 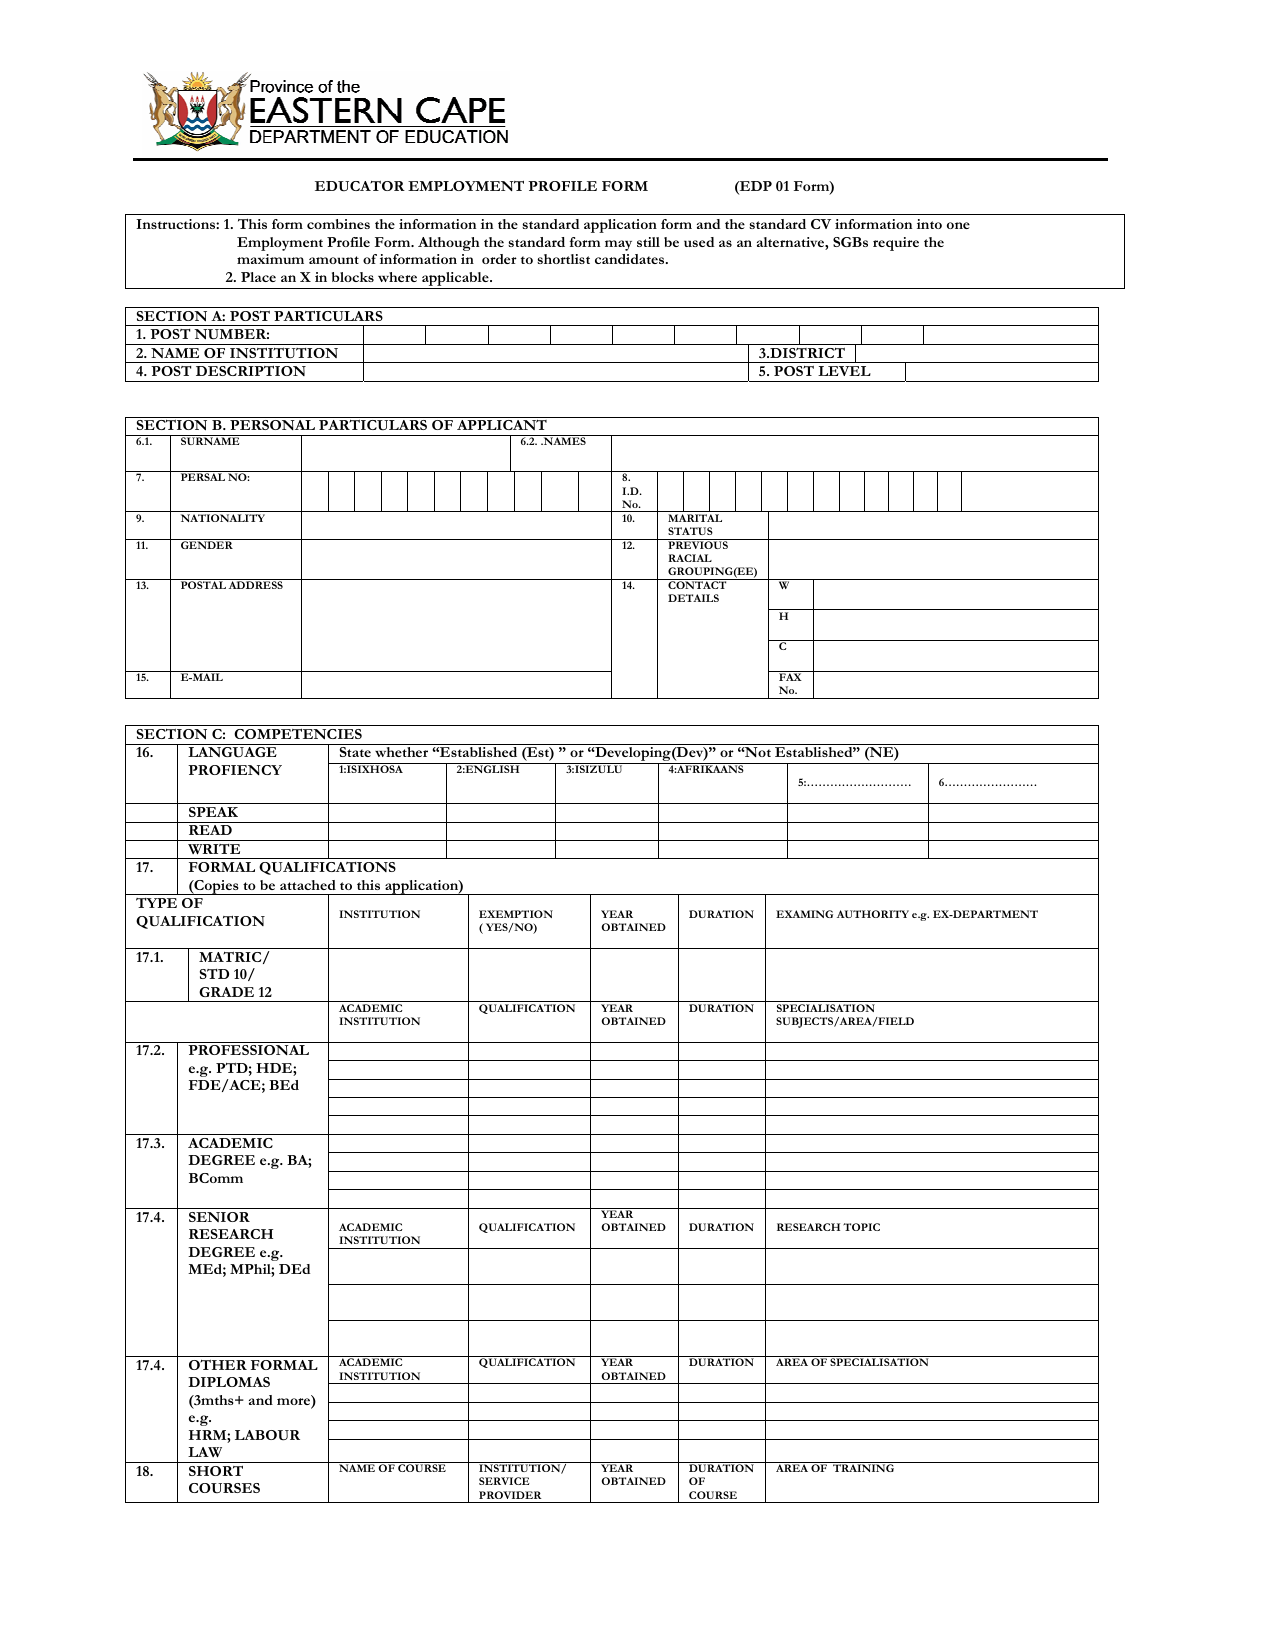 I want to click on DETAILS, so click(x=693, y=598).
